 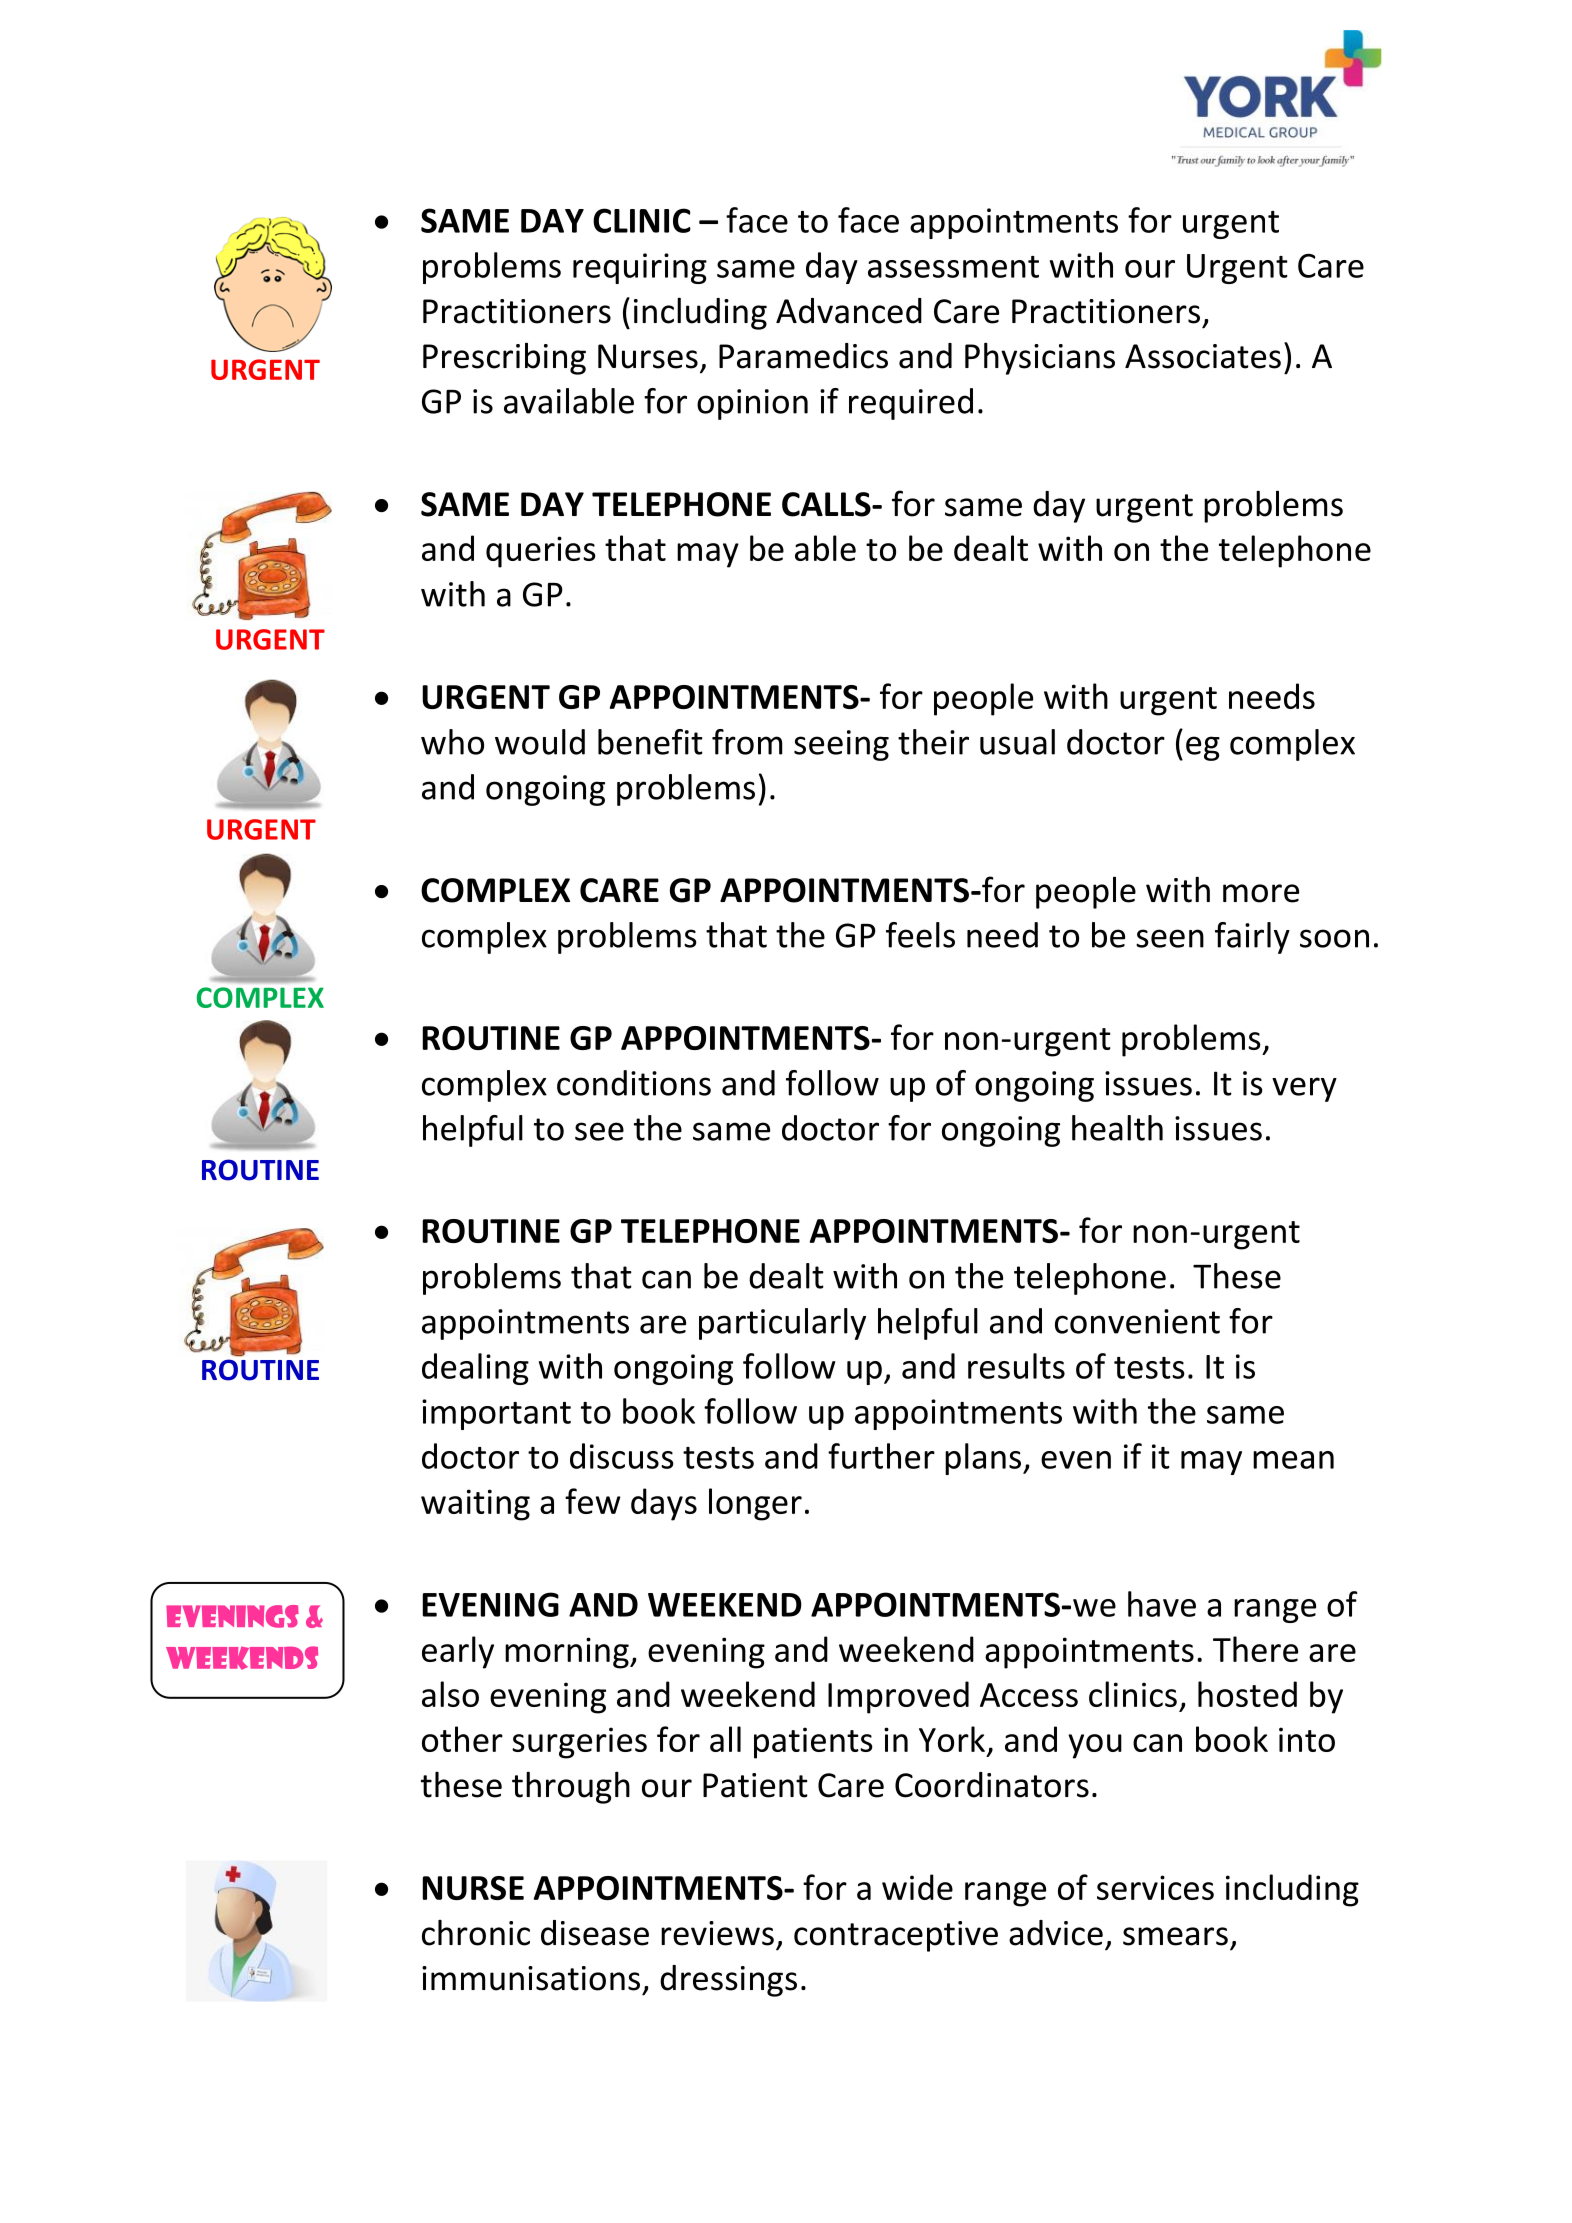 I want to click on Associates, so click(x=1203, y=356).
